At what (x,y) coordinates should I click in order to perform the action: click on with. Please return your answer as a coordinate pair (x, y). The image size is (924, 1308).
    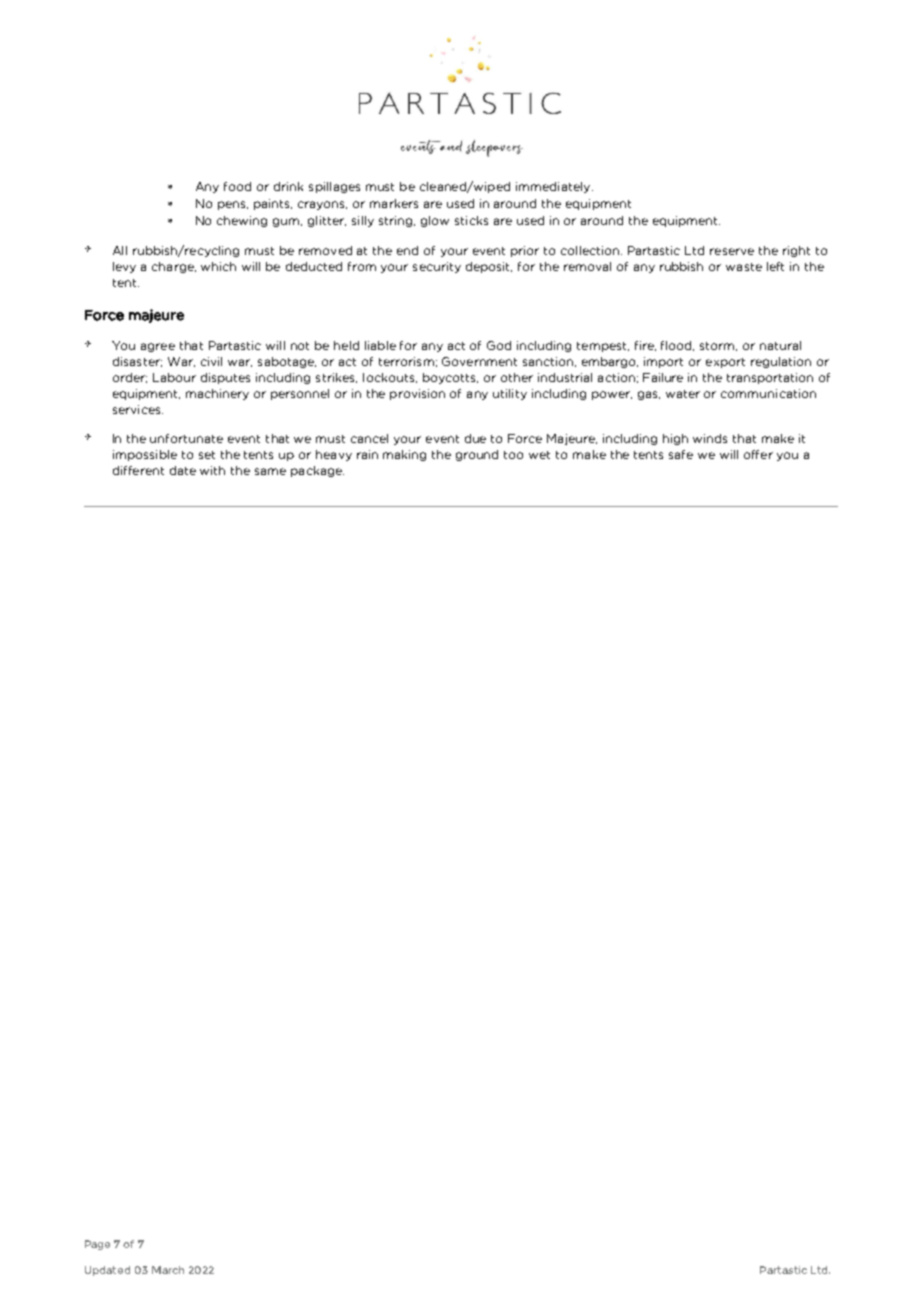
    Looking at the image, I should click on (212, 470).
